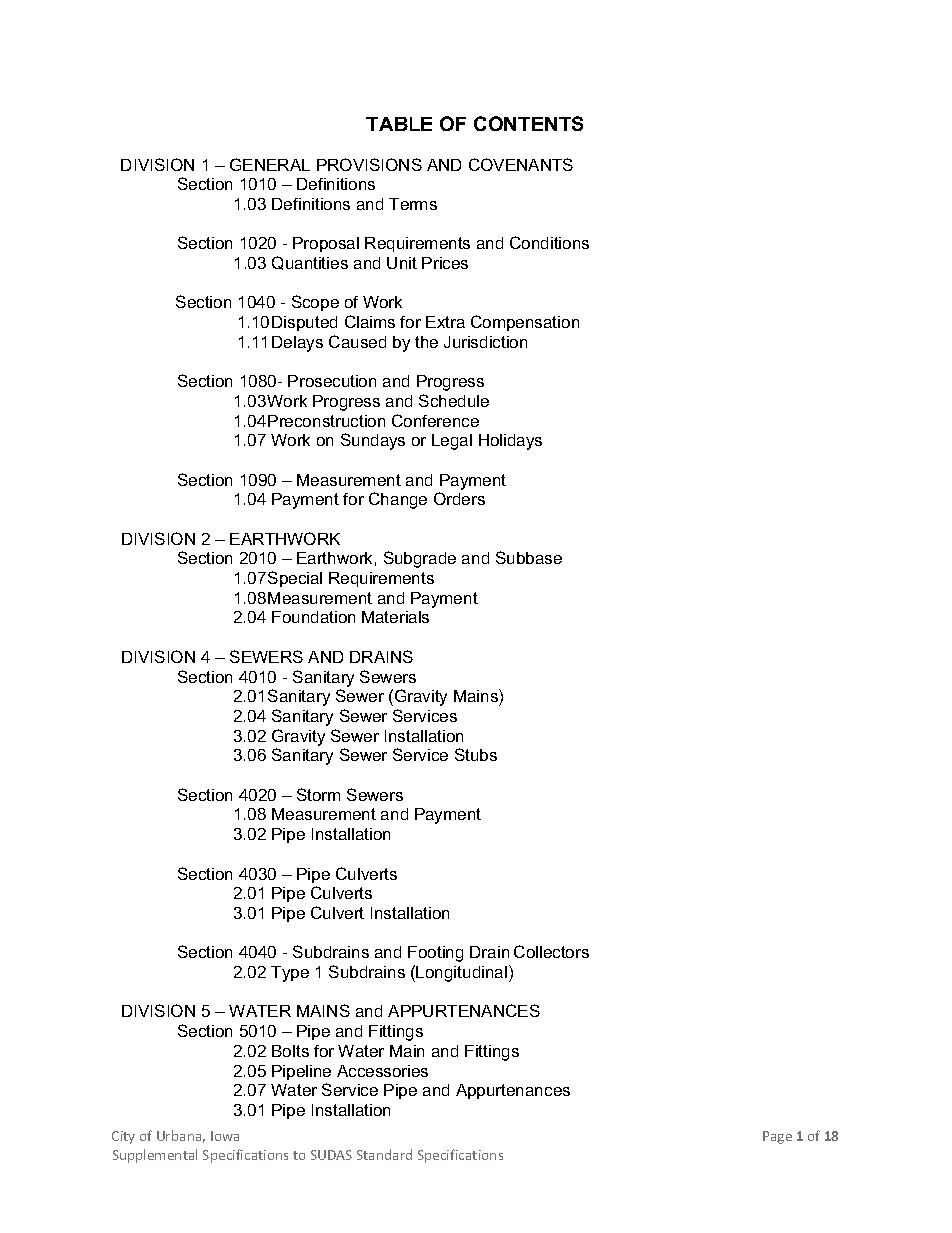 This image has width=952, height=1233. Describe the element at coordinates (295, 579) in the image. I see `Special` at that location.
